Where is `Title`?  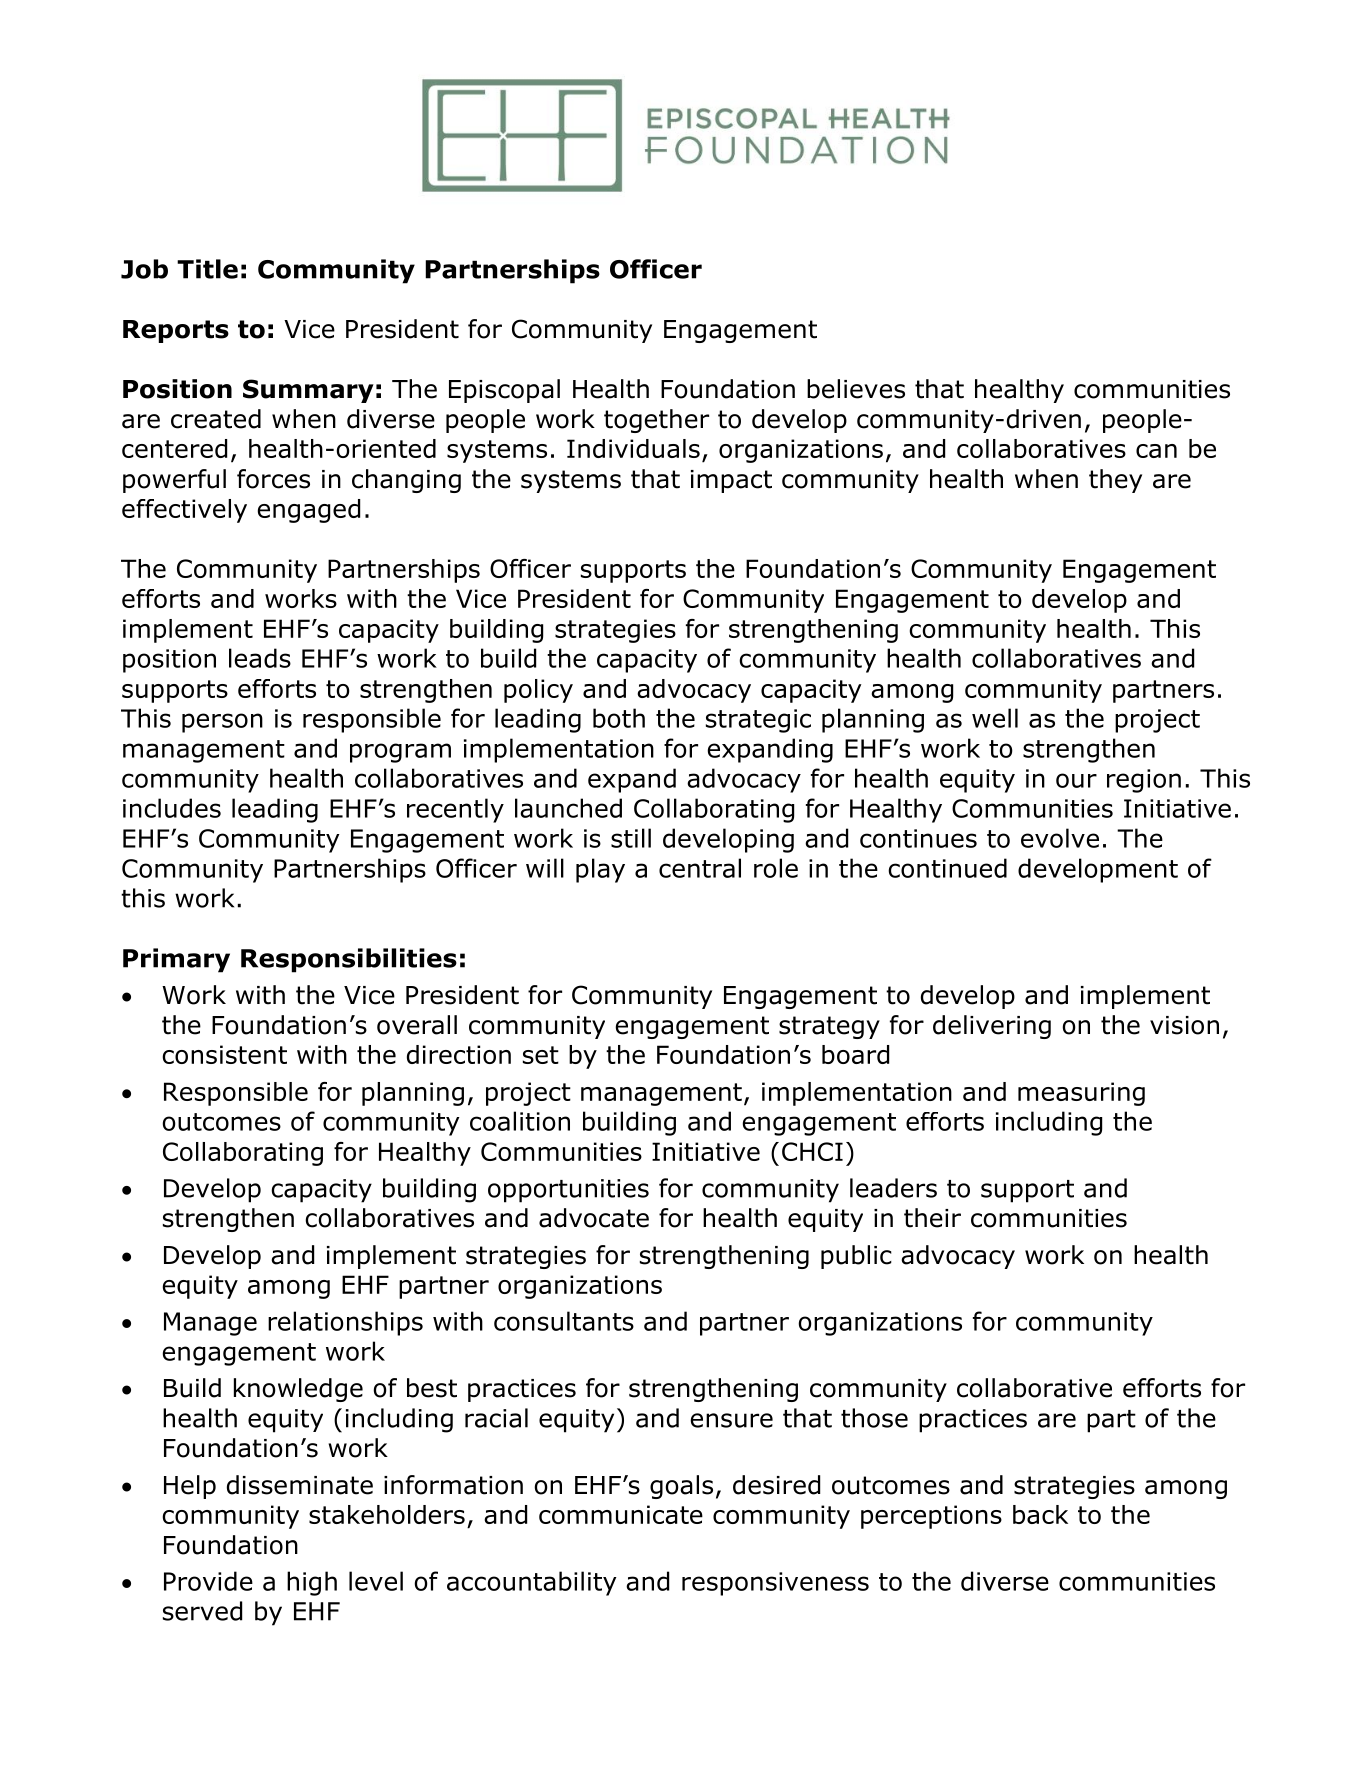
Title is located at coordinates (207, 269).
